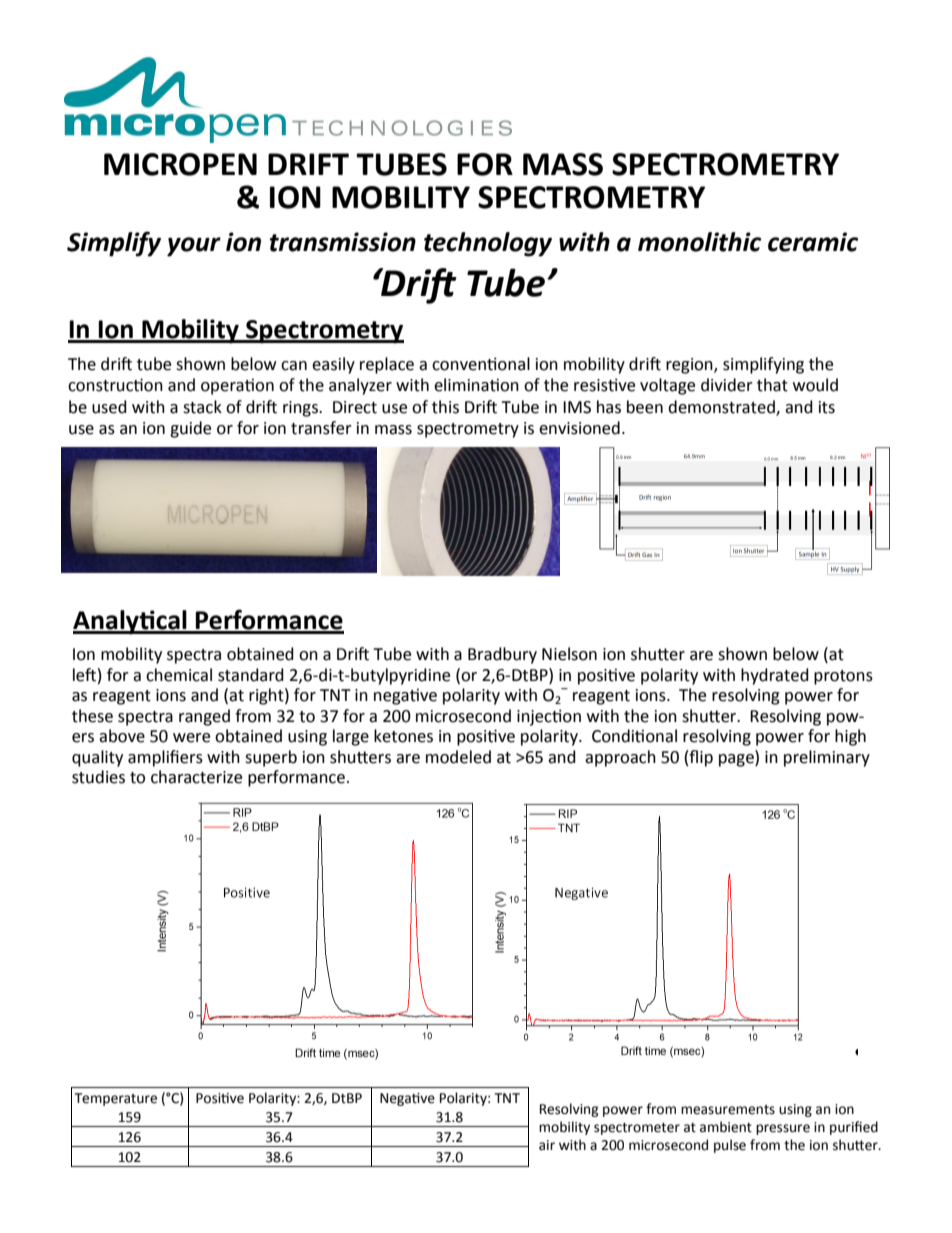 The height and width of the document is (1233, 952). Describe the element at coordinates (547, 1145) in the document. I see `air` at that location.
